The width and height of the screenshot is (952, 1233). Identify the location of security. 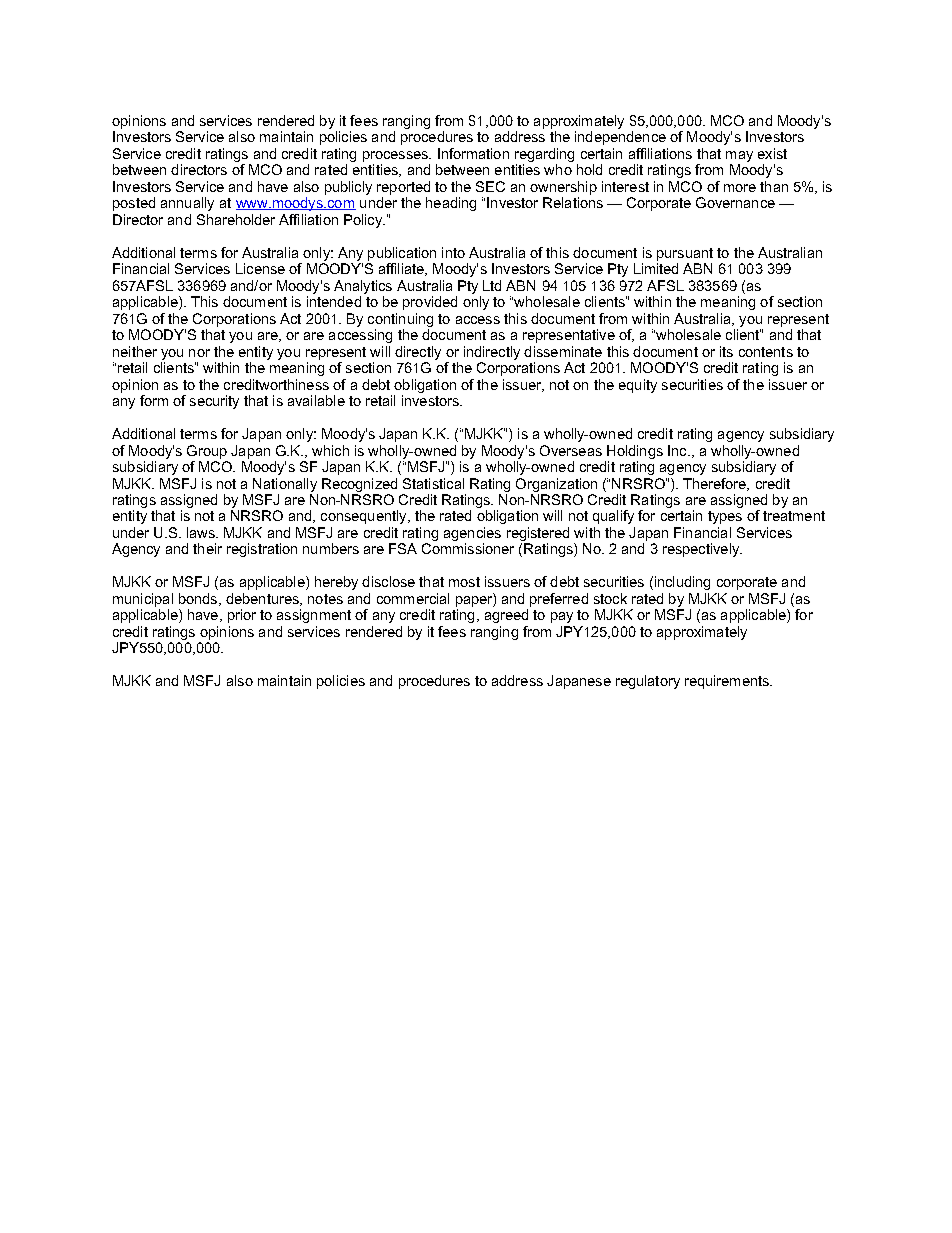
(214, 402).
